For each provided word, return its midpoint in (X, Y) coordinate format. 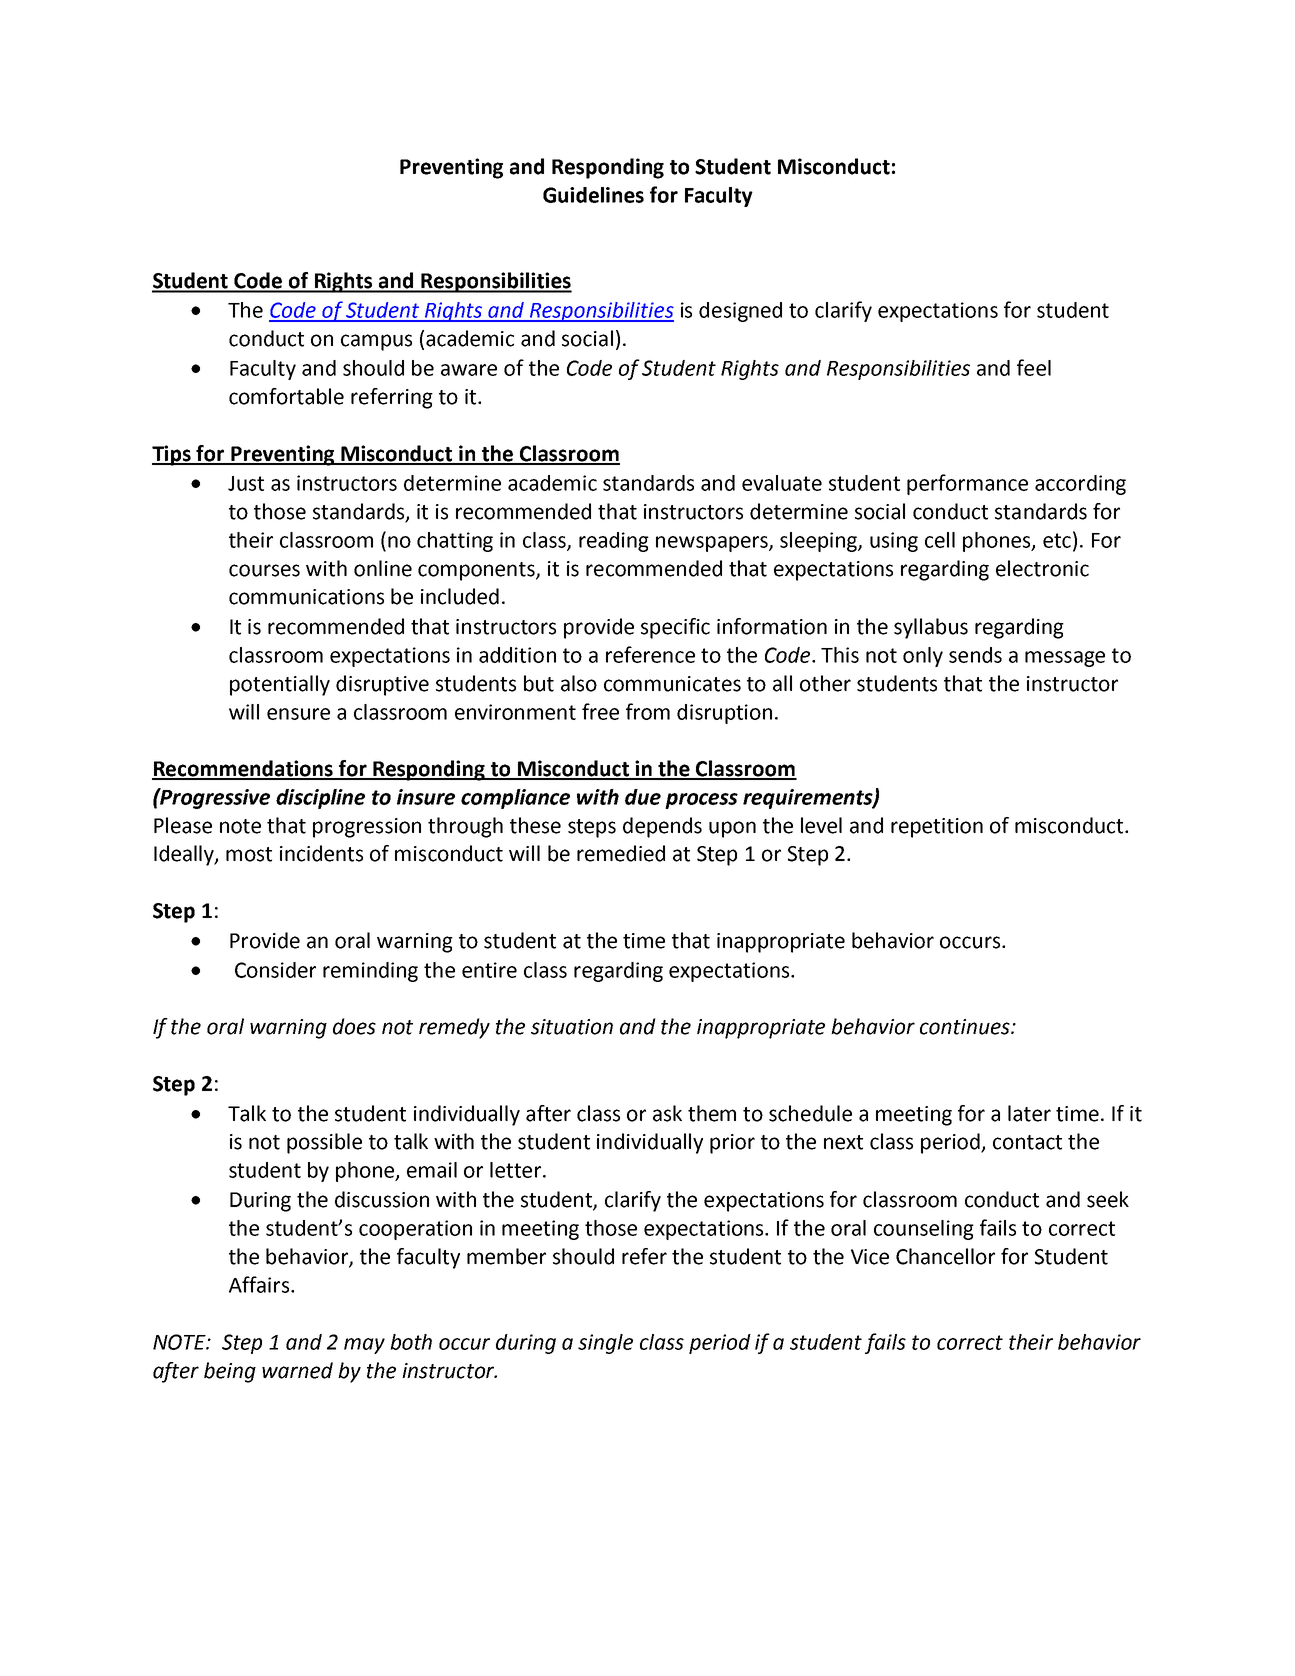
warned (297, 1370)
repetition (937, 828)
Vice (870, 1257)
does (354, 1026)
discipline (320, 799)
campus (376, 342)
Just (246, 483)
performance (967, 484)
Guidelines (593, 195)
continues (966, 1027)
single (605, 1344)
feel (1034, 367)
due (643, 797)
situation (572, 1027)
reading (614, 542)
